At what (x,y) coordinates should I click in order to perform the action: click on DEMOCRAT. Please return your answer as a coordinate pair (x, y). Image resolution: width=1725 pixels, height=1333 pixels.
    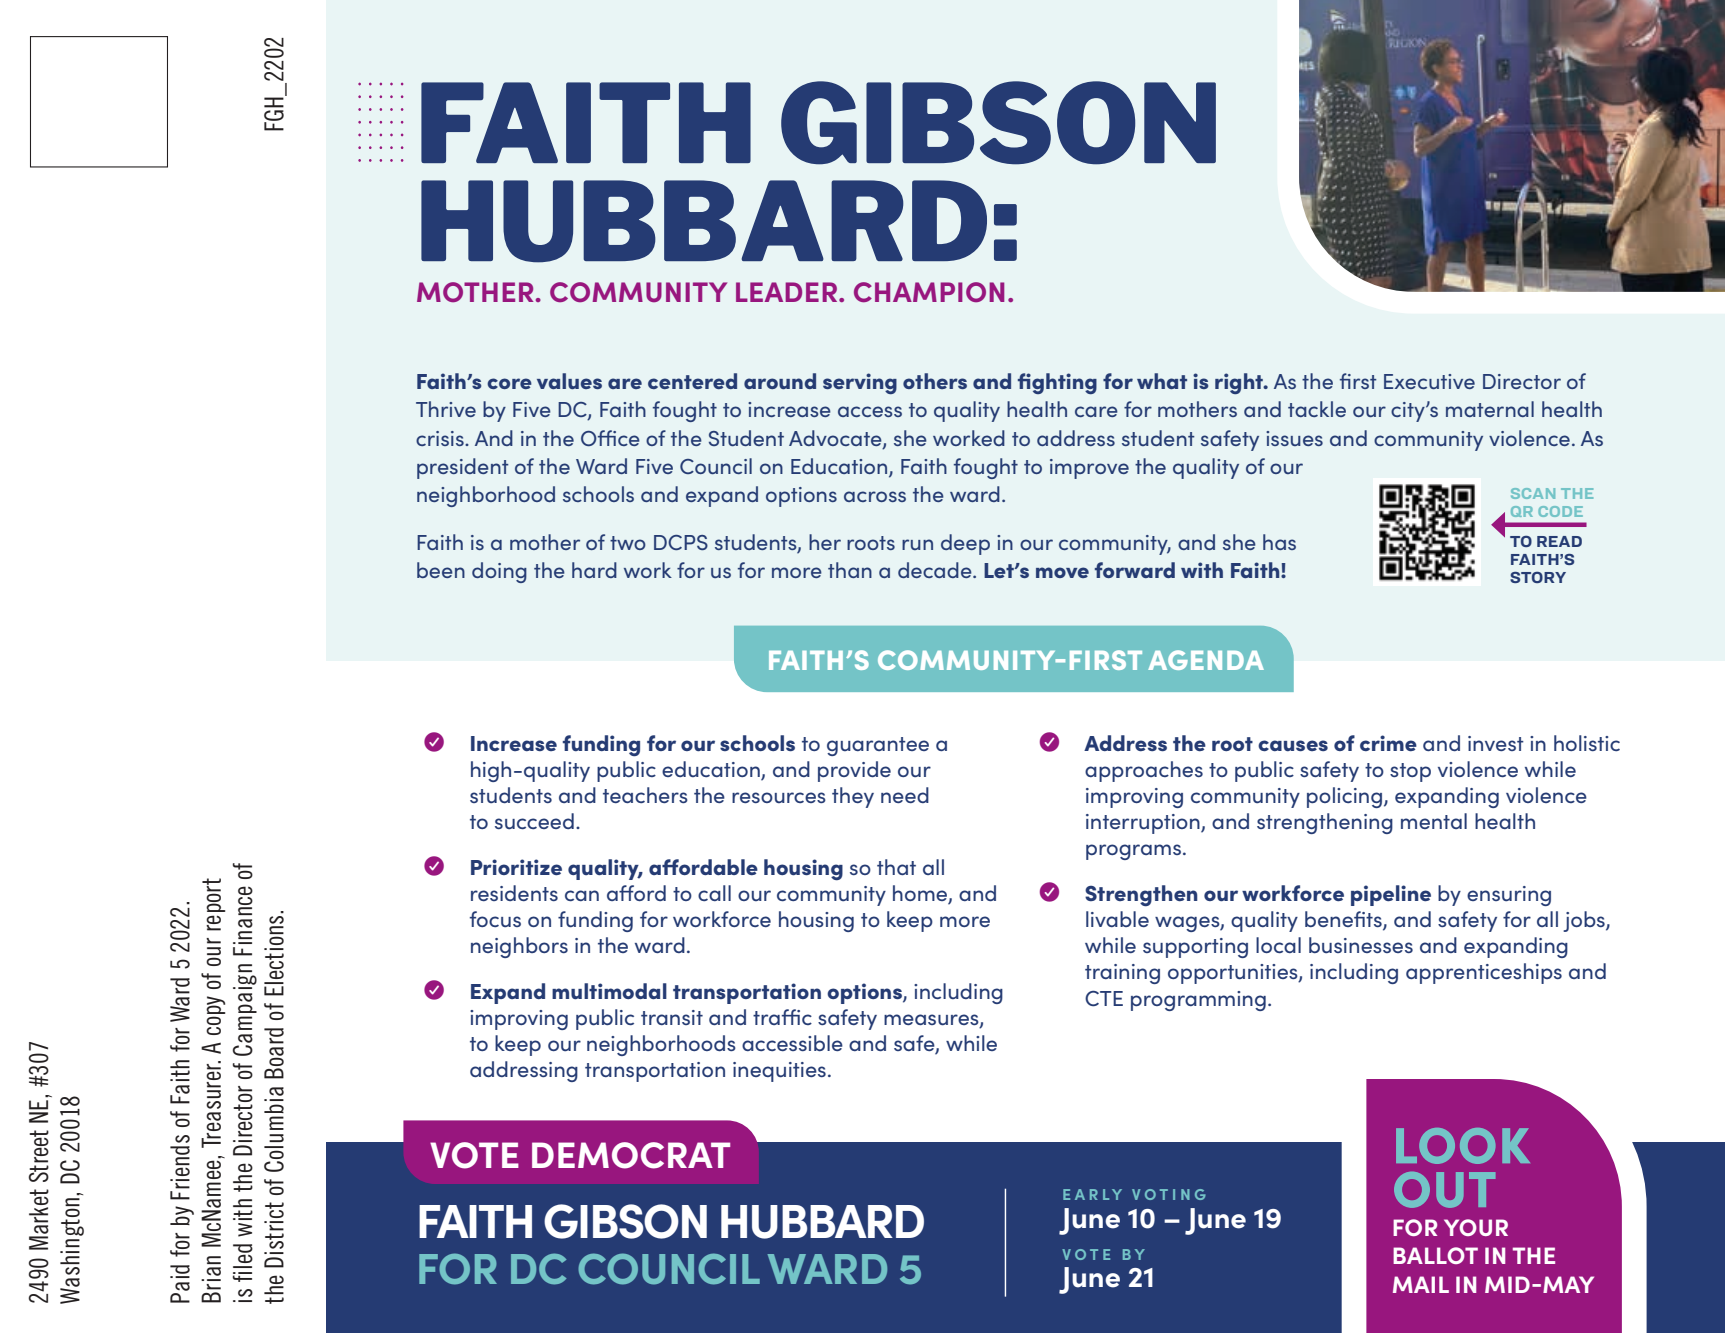
    Looking at the image, I should click on (631, 1155).
